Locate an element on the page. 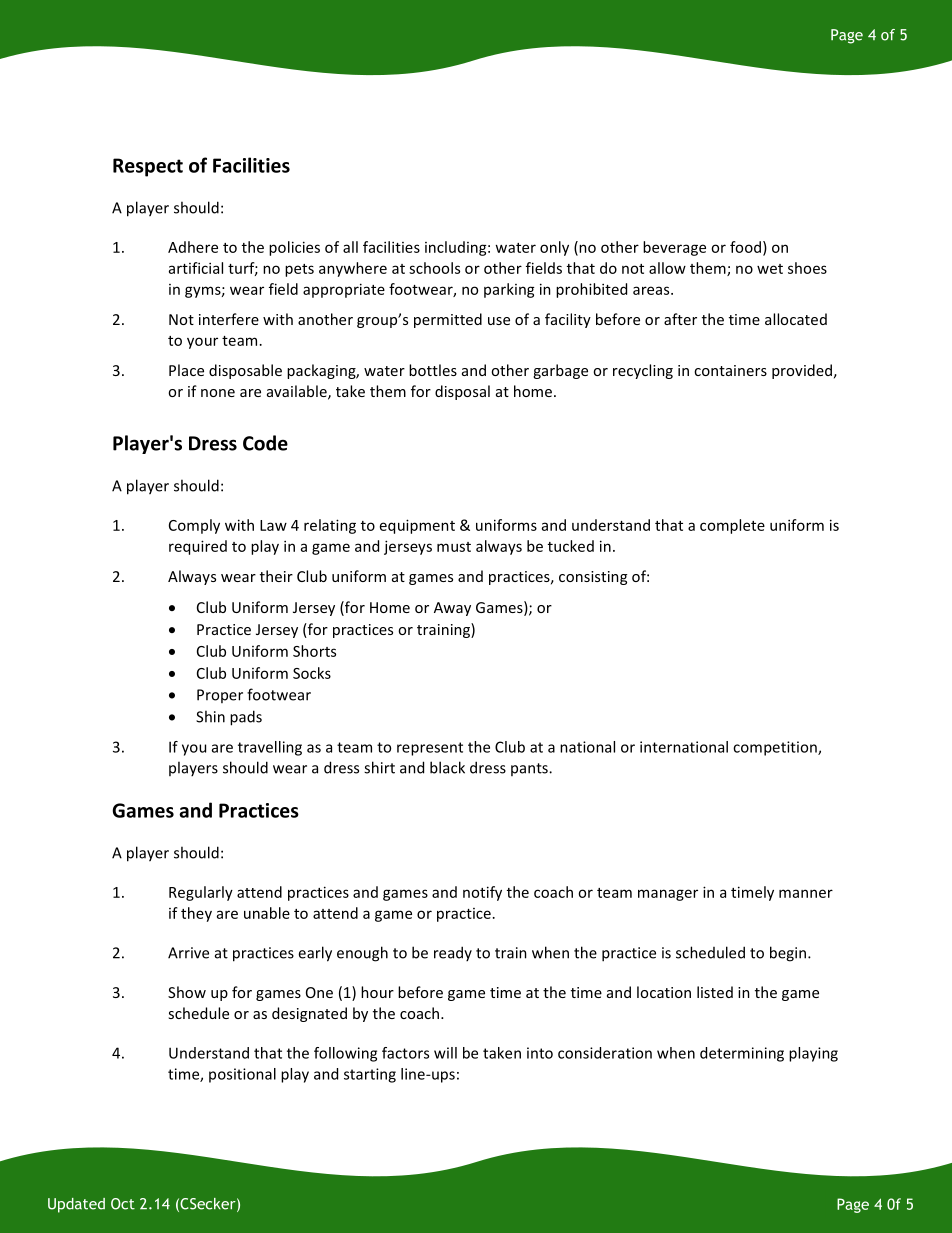  disposal is located at coordinates (462, 392).
